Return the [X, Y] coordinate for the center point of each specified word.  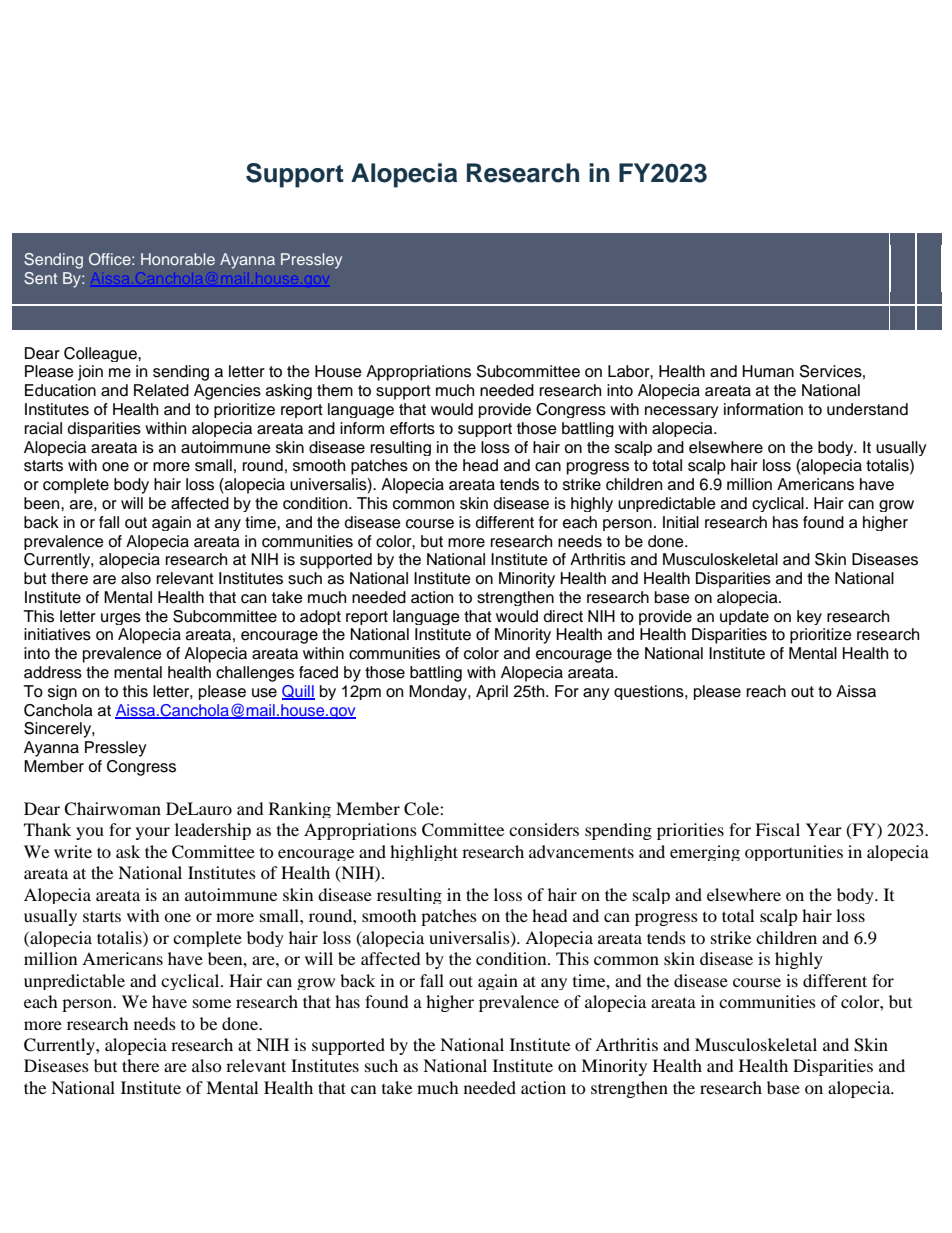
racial [43, 428]
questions [650, 692]
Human [768, 371]
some [212, 1003]
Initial [681, 522]
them [335, 390]
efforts [412, 428]
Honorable [178, 259]
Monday [439, 692]
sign [62, 692]
